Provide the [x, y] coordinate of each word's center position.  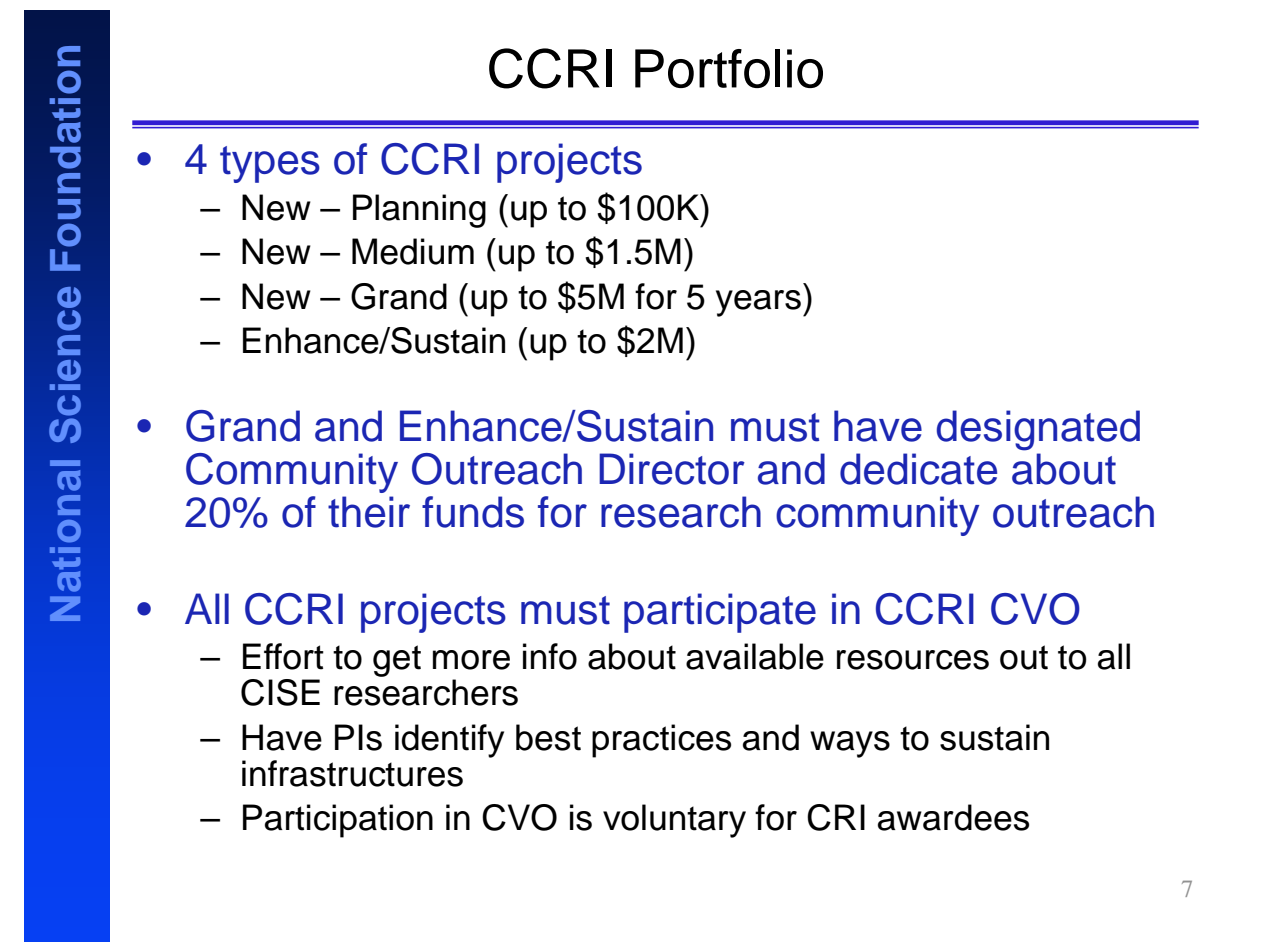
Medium [413, 251]
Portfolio [729, 68]
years [758, 303]
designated [1038, 430]
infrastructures [352, 773]
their [369, 512]
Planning [419, 211]
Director [672, 469]
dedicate [918, 469]
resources [913, 660]
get [397, 661]
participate [720, 613]
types [270, 164]
